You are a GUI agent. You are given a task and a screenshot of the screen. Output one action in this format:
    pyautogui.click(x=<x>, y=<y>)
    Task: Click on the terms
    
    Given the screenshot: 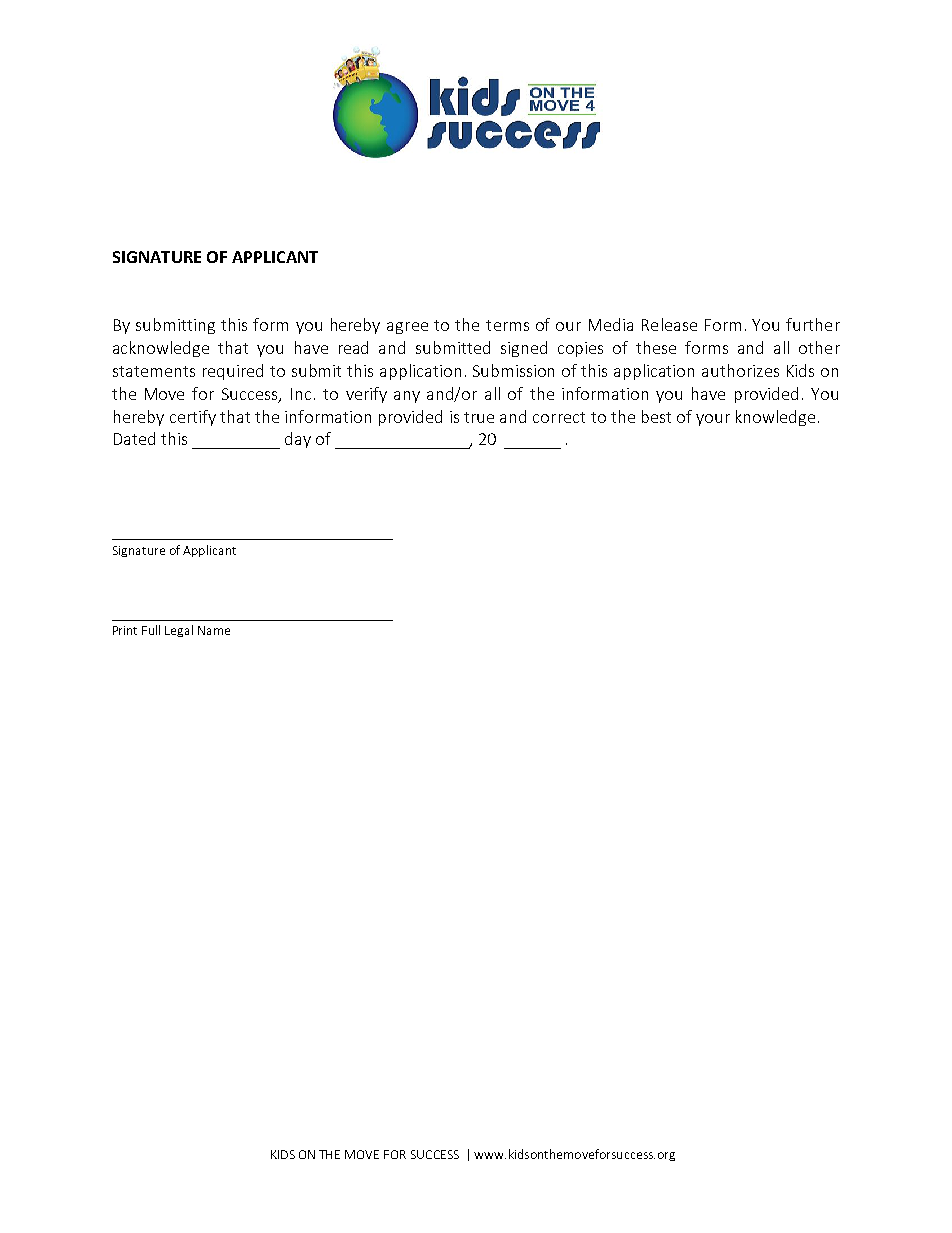 What is the action you would take?
    pyautogui.click(x=507, y=325)
